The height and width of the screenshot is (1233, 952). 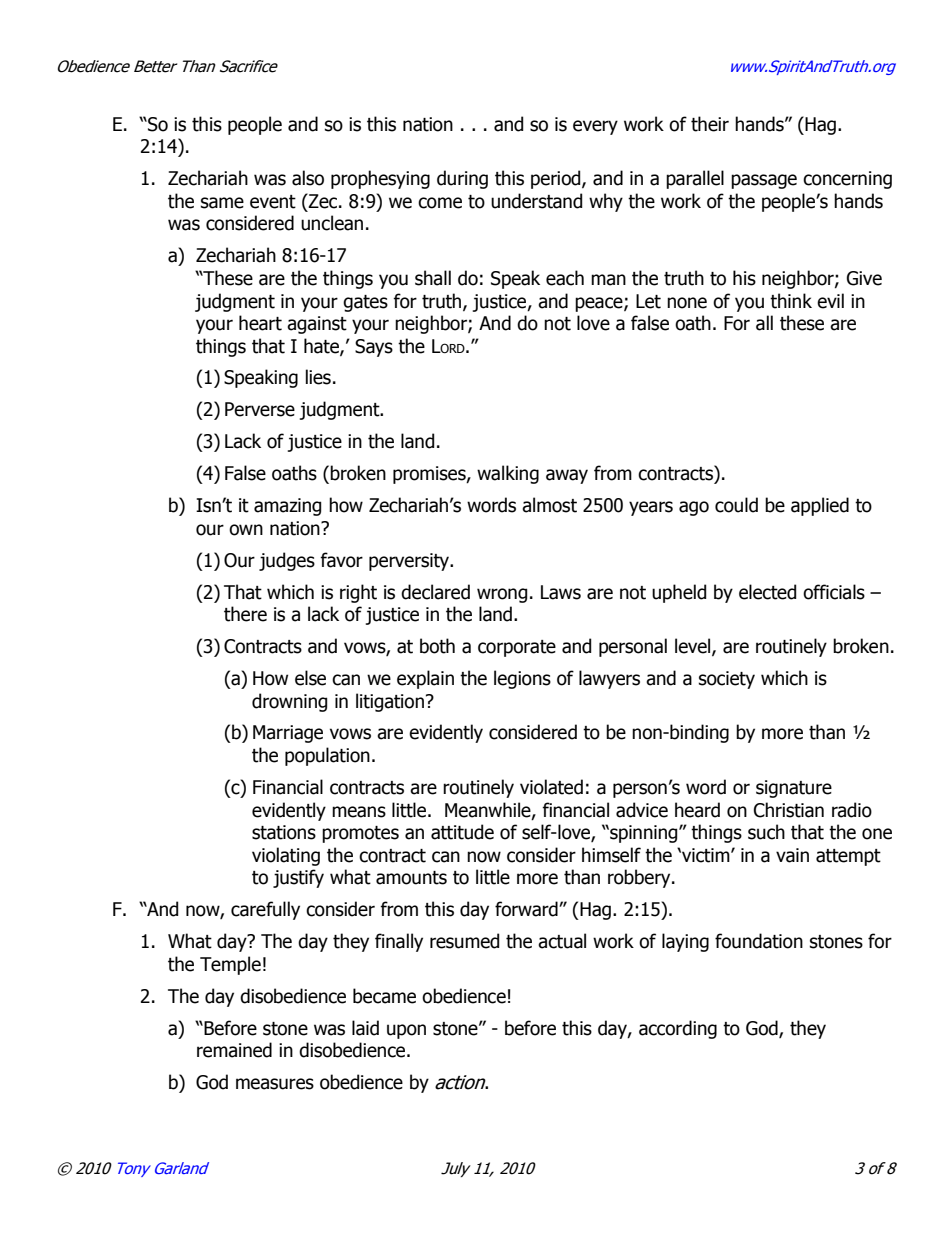 I want to click on measures, so click(x=275, y=1084).
